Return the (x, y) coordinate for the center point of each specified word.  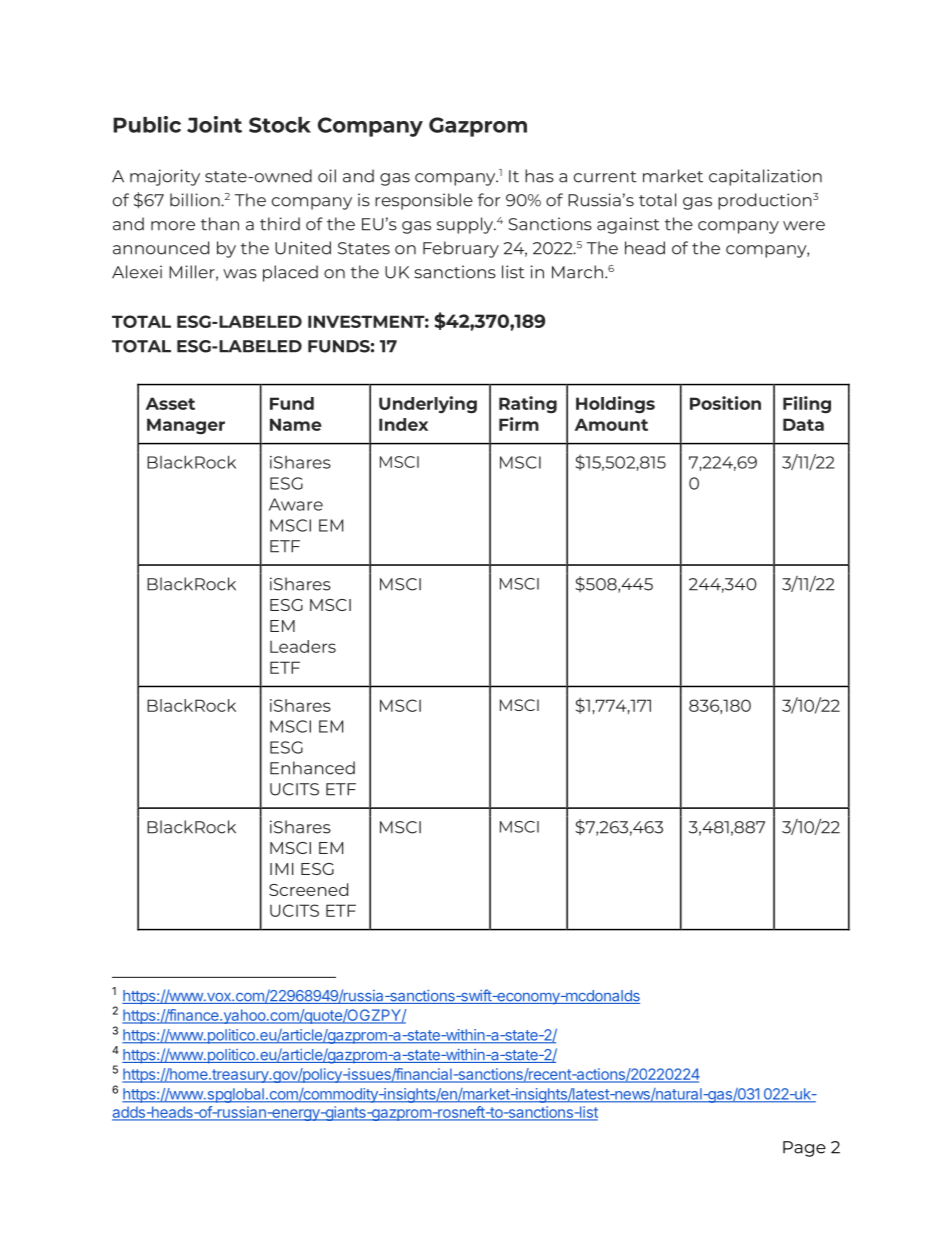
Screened (308, 889)
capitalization (765, 177)
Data (803, 424)
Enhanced (312, 768)
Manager (186, 426)
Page (804, 1149)
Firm (519, 424)
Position (725, 403)
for (489, 200)
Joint (214, 124)
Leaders (303, 646)
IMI (282, 869)
